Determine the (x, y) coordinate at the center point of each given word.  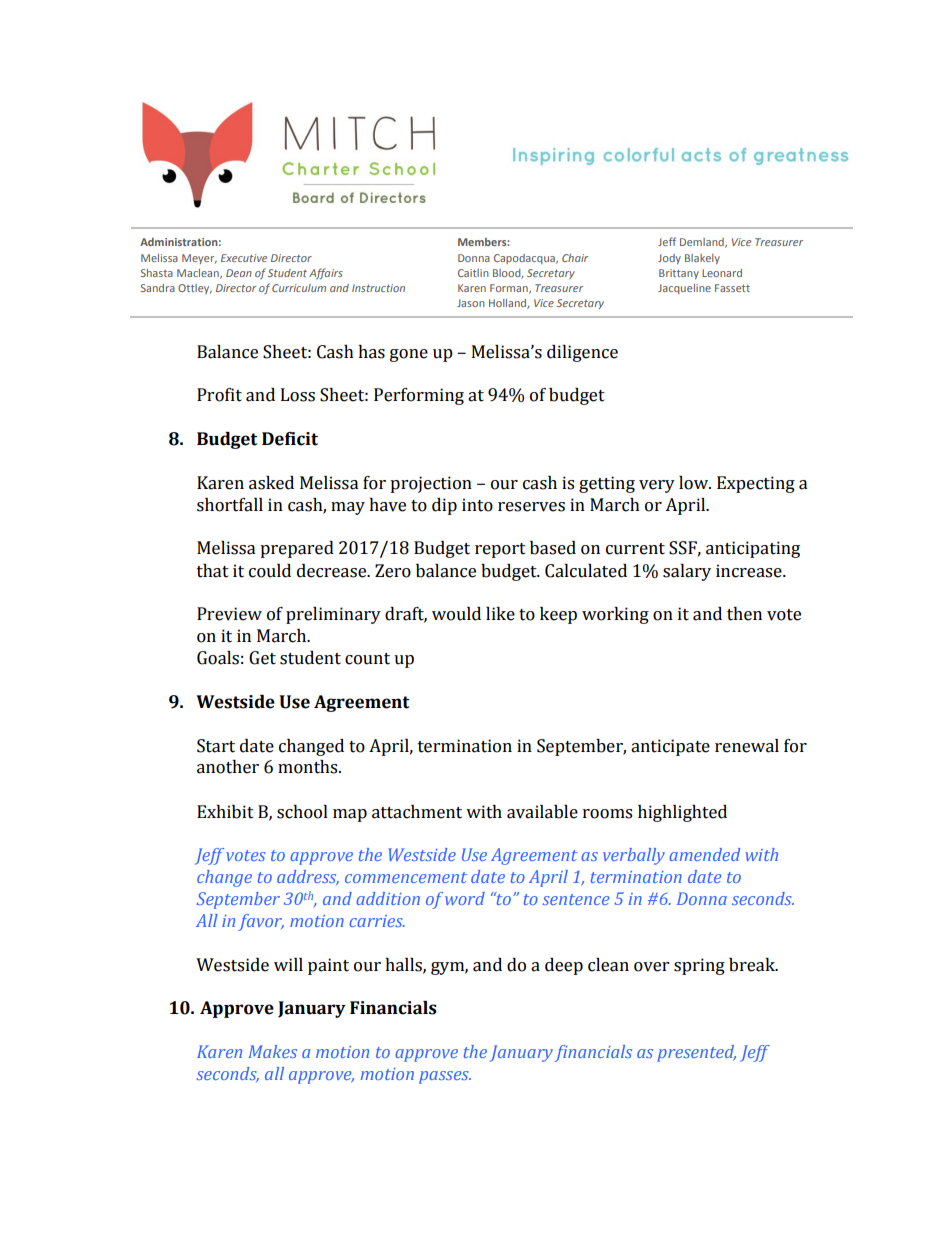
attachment (417, 812)
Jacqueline (684, 289)
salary (687, 572)
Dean (239, 273)
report (500, 550)
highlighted (682, 813)
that (213, 571)
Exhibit (225, 812)
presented (697, 1053)
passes (445, 1077)
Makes (272, 1051)
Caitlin (473, 273)
